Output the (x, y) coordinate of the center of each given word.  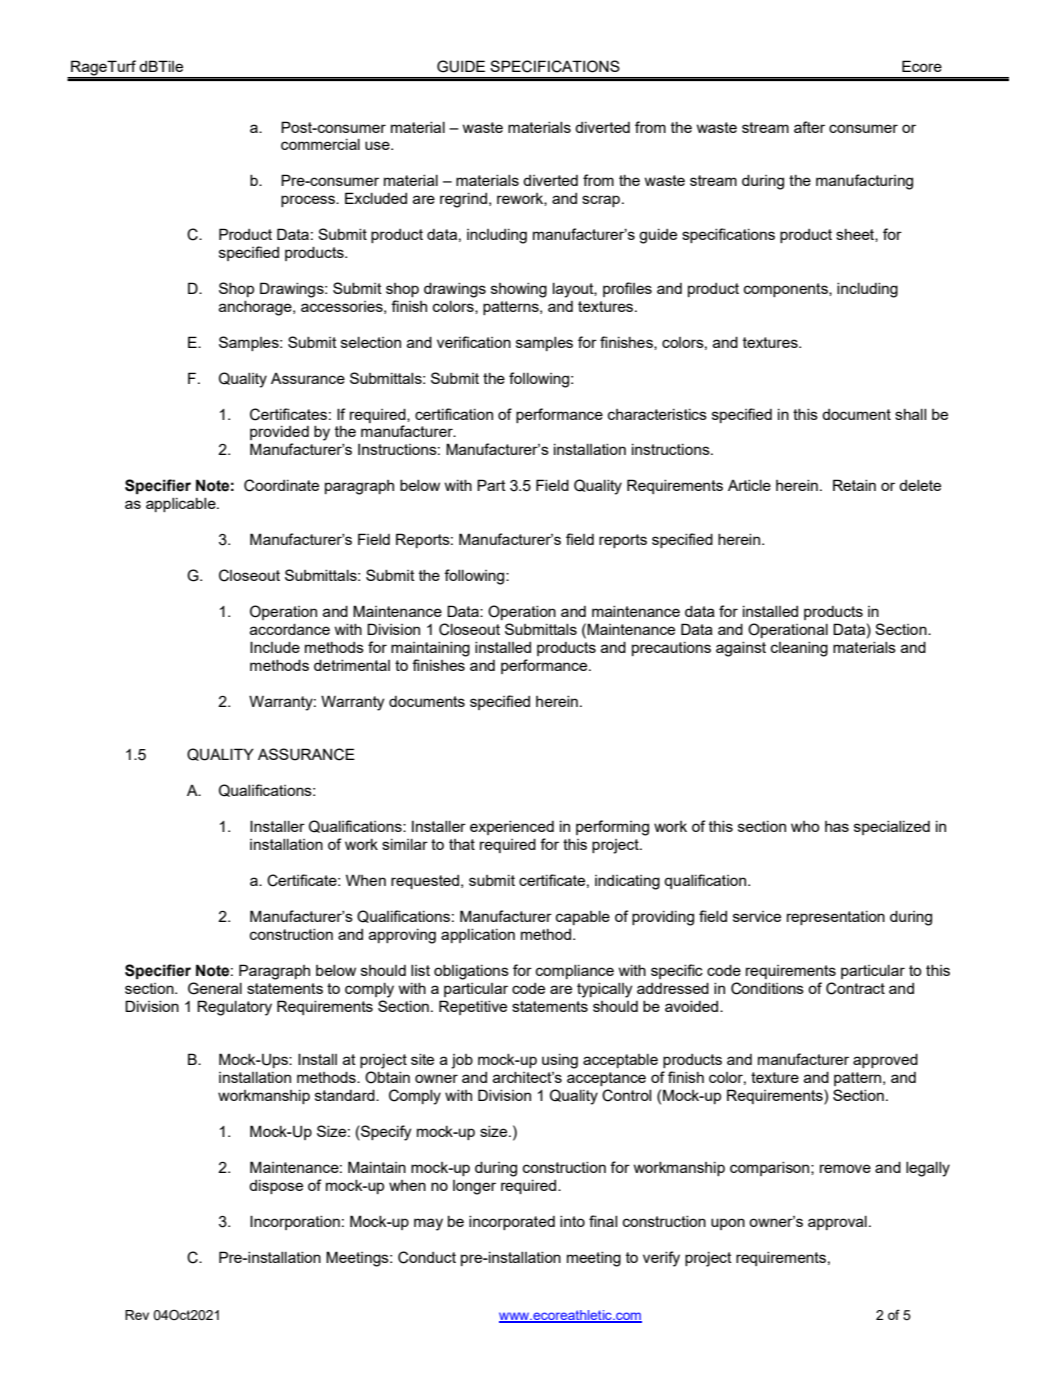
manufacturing (864, 182)
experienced (512, 828)
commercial (320, 144)
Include (275, 647)
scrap (601, 201)
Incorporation (295, 1222)
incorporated (512, 1223)
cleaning (799, 649)
